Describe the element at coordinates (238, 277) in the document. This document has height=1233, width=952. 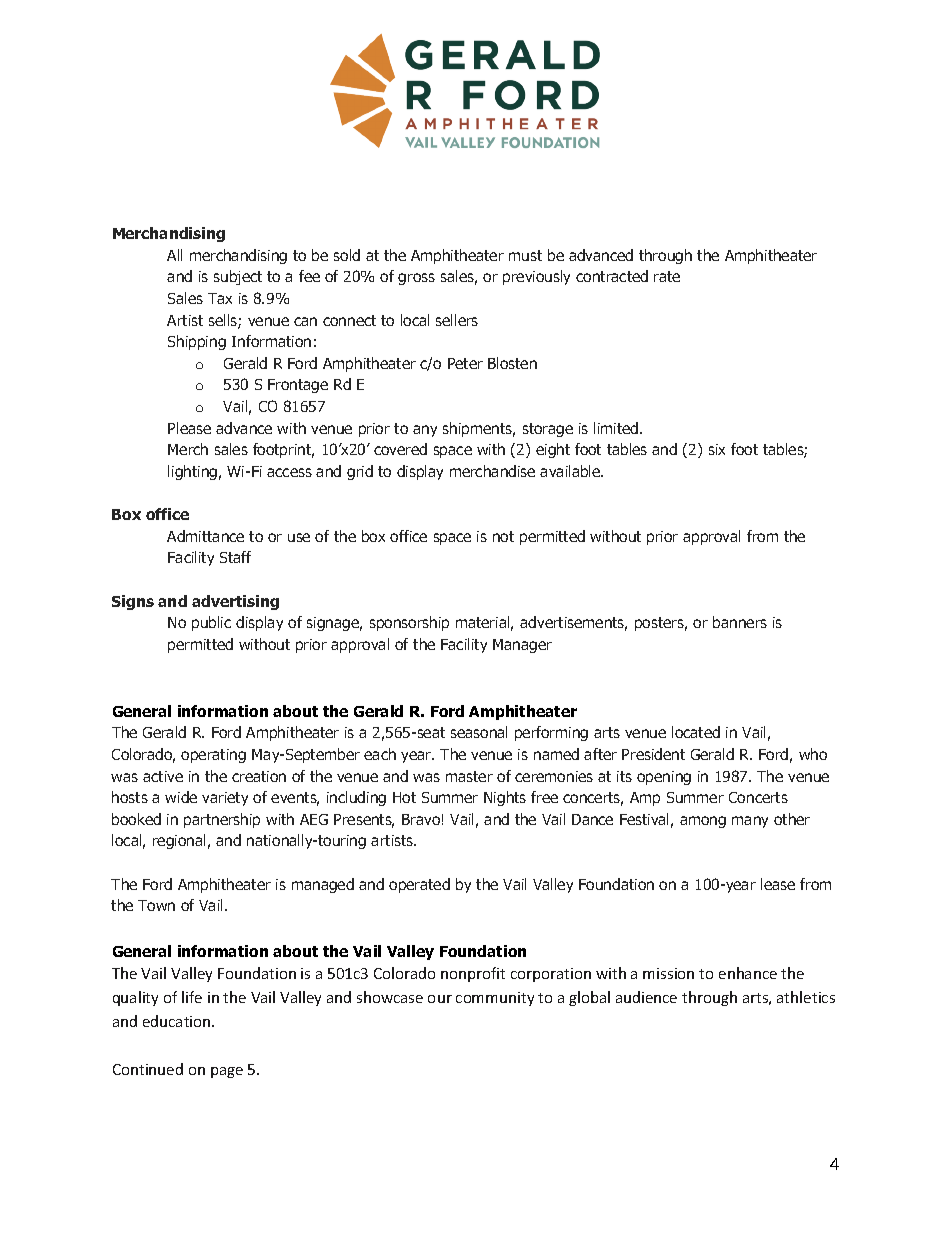
I see `subject` at that location.
